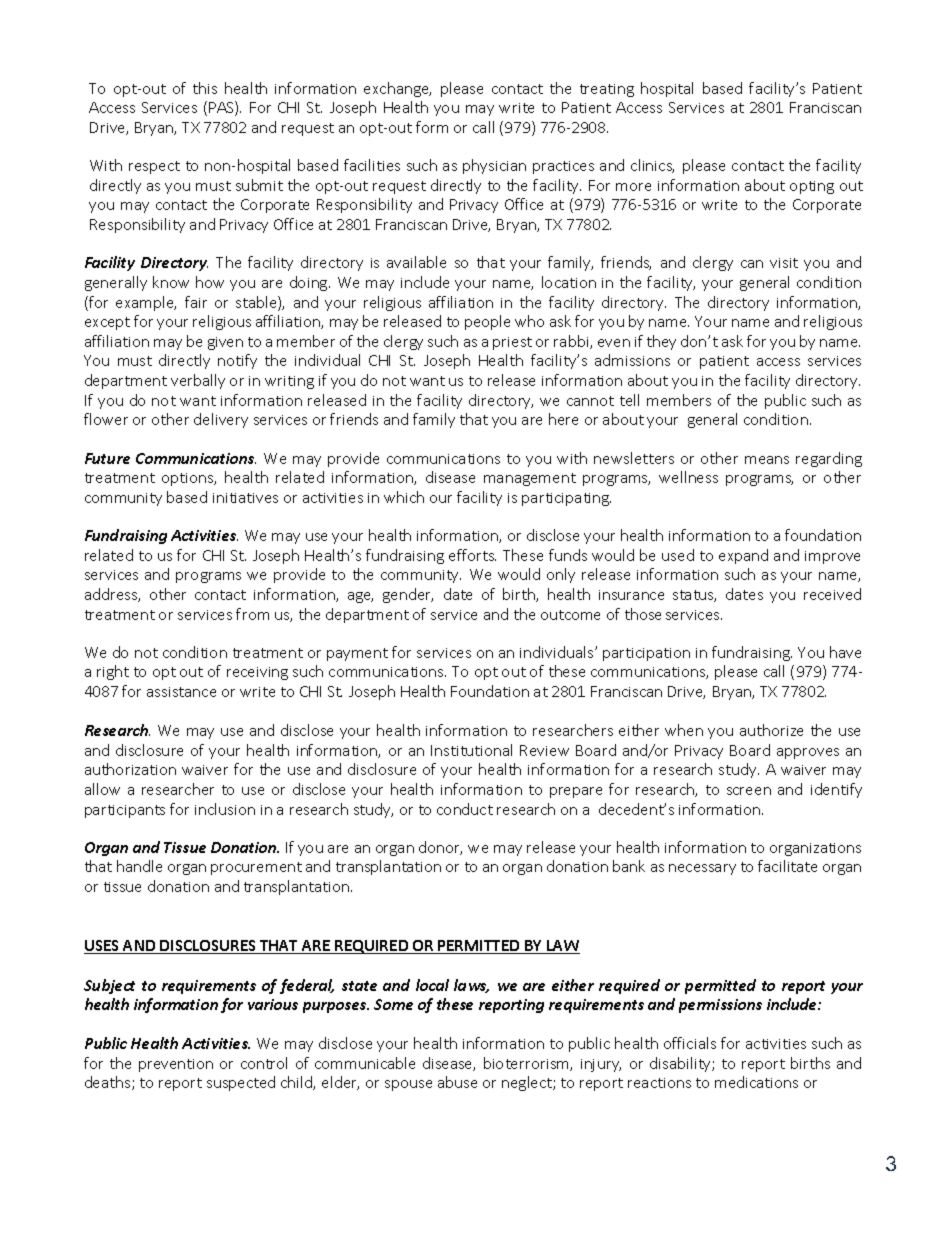 Image resolution: width=952 pixels, height=1233 pixels. I want to click on this, so click(205, 88).
